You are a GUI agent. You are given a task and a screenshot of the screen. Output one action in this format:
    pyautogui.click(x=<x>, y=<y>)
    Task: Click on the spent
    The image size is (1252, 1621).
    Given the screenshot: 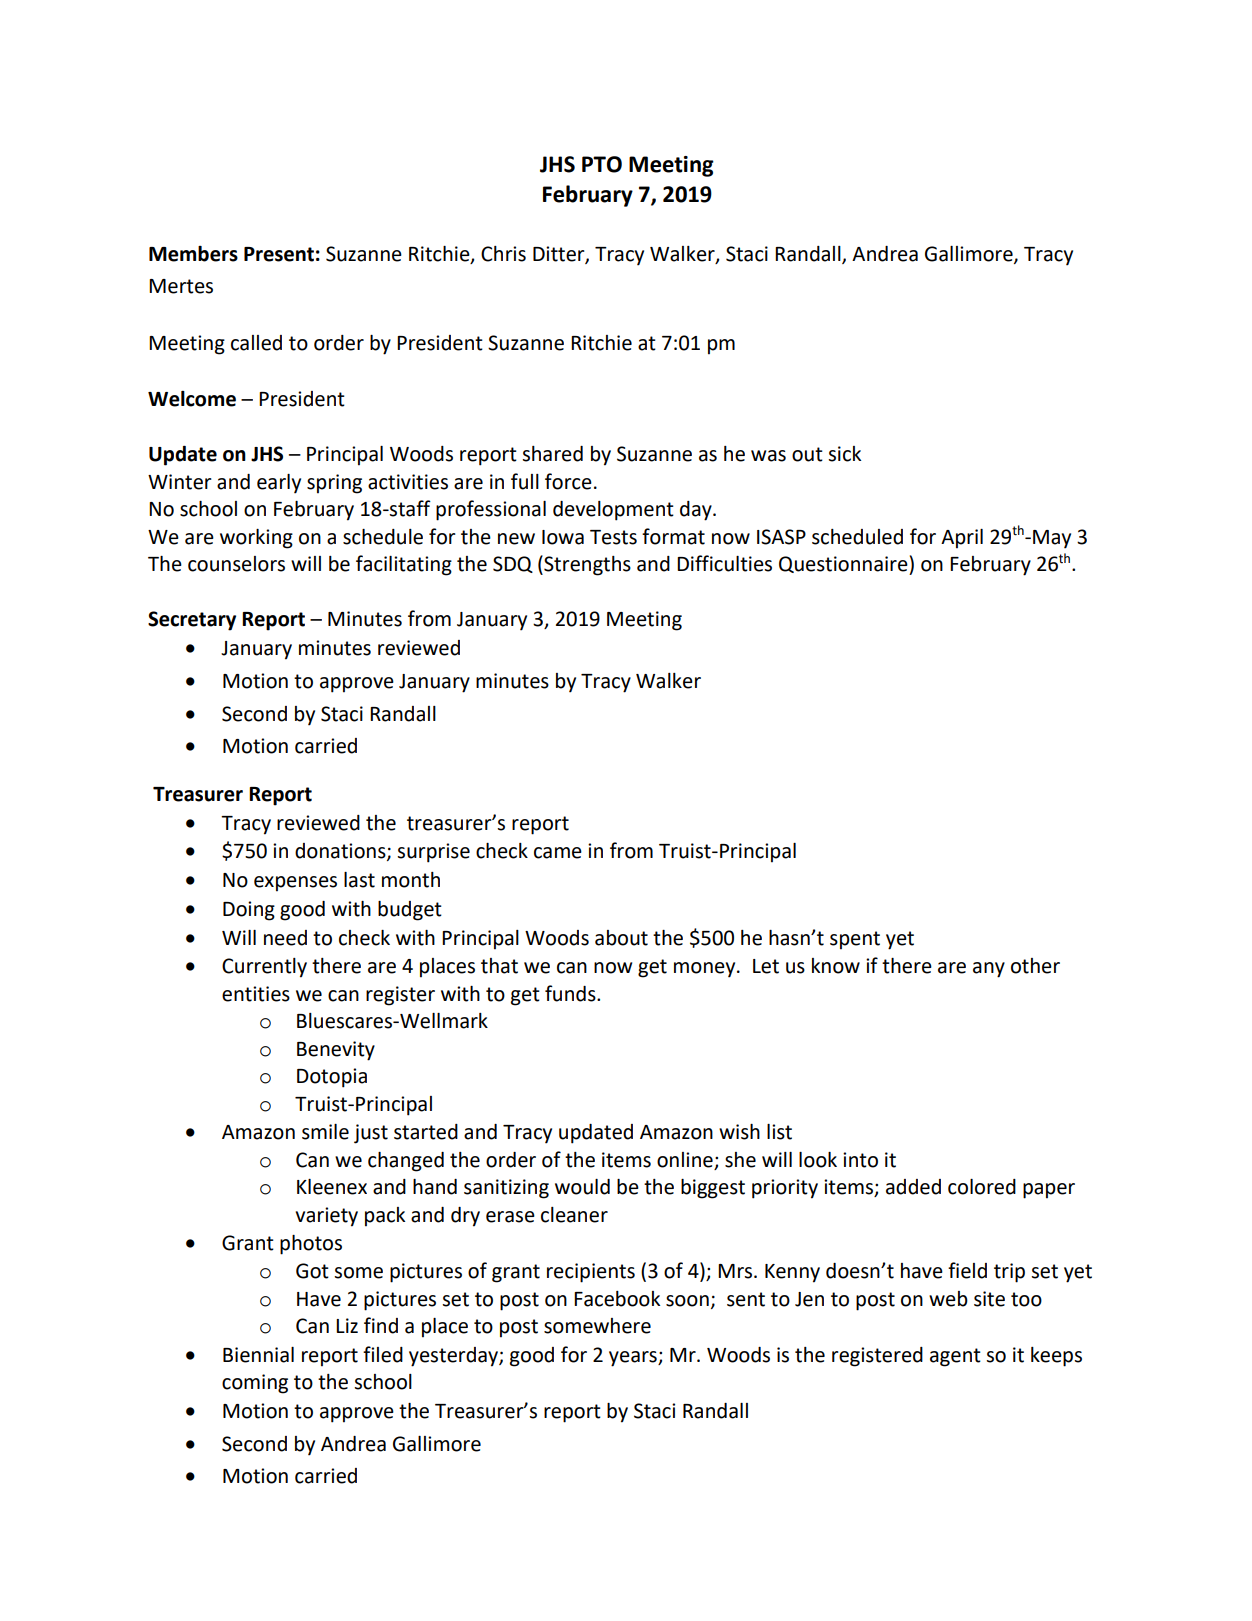 What is the action you would take?
    pyautogui.click(x=855, y=940)
